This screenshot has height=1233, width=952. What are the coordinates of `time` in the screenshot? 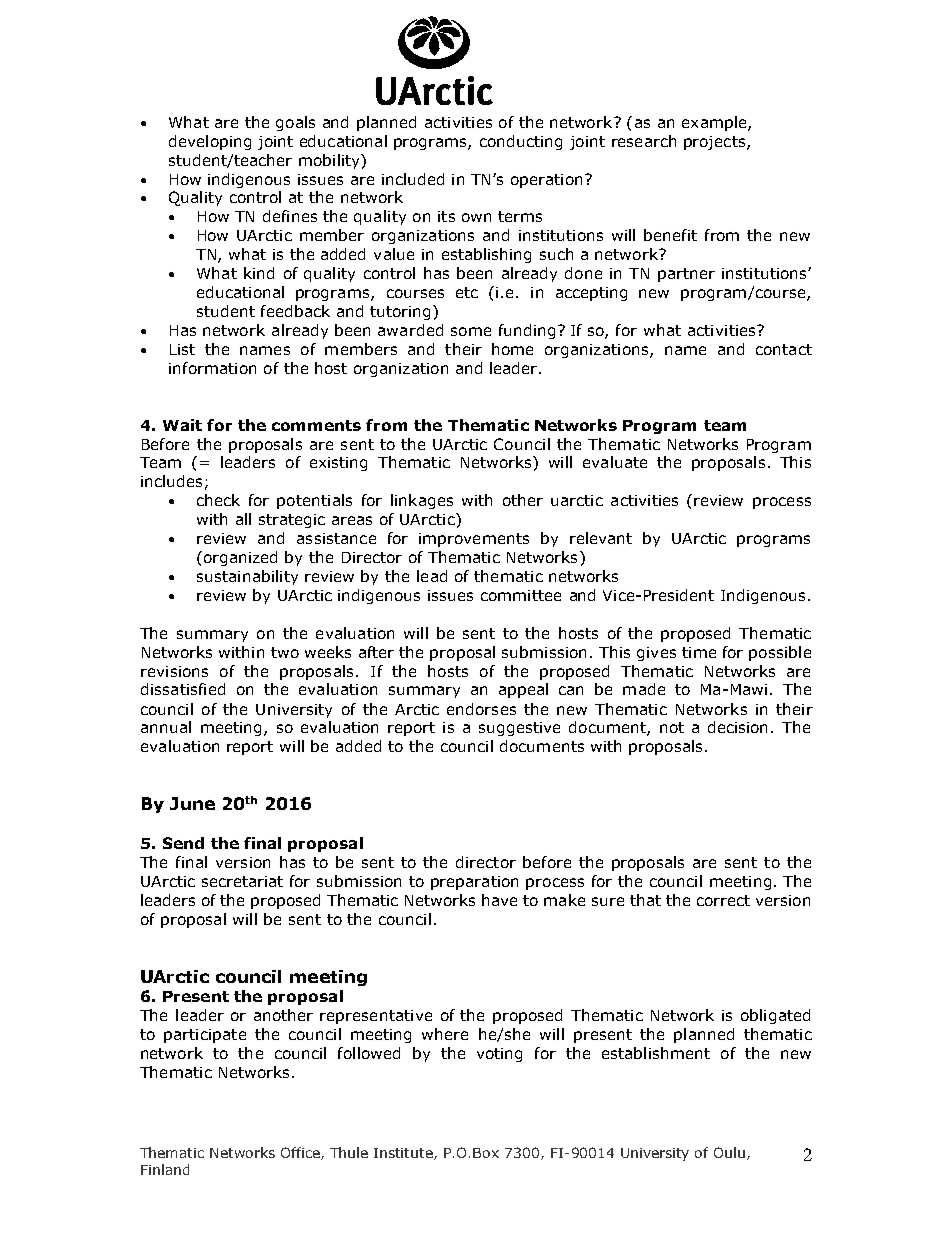 It's located at (699, 652).
